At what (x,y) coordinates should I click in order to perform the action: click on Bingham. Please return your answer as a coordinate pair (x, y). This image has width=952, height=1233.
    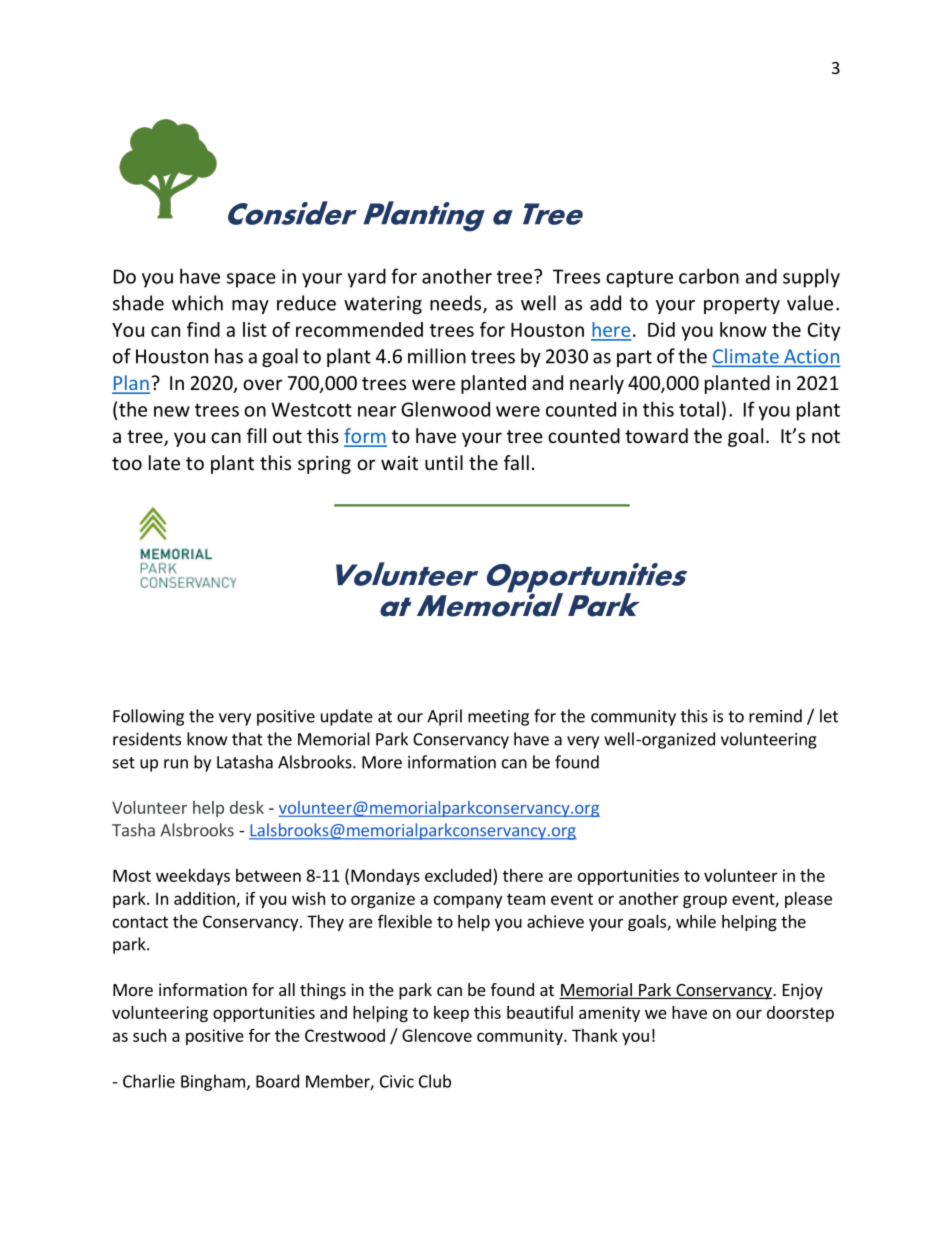
    Looking at the image, I should click on (213, 1082).
